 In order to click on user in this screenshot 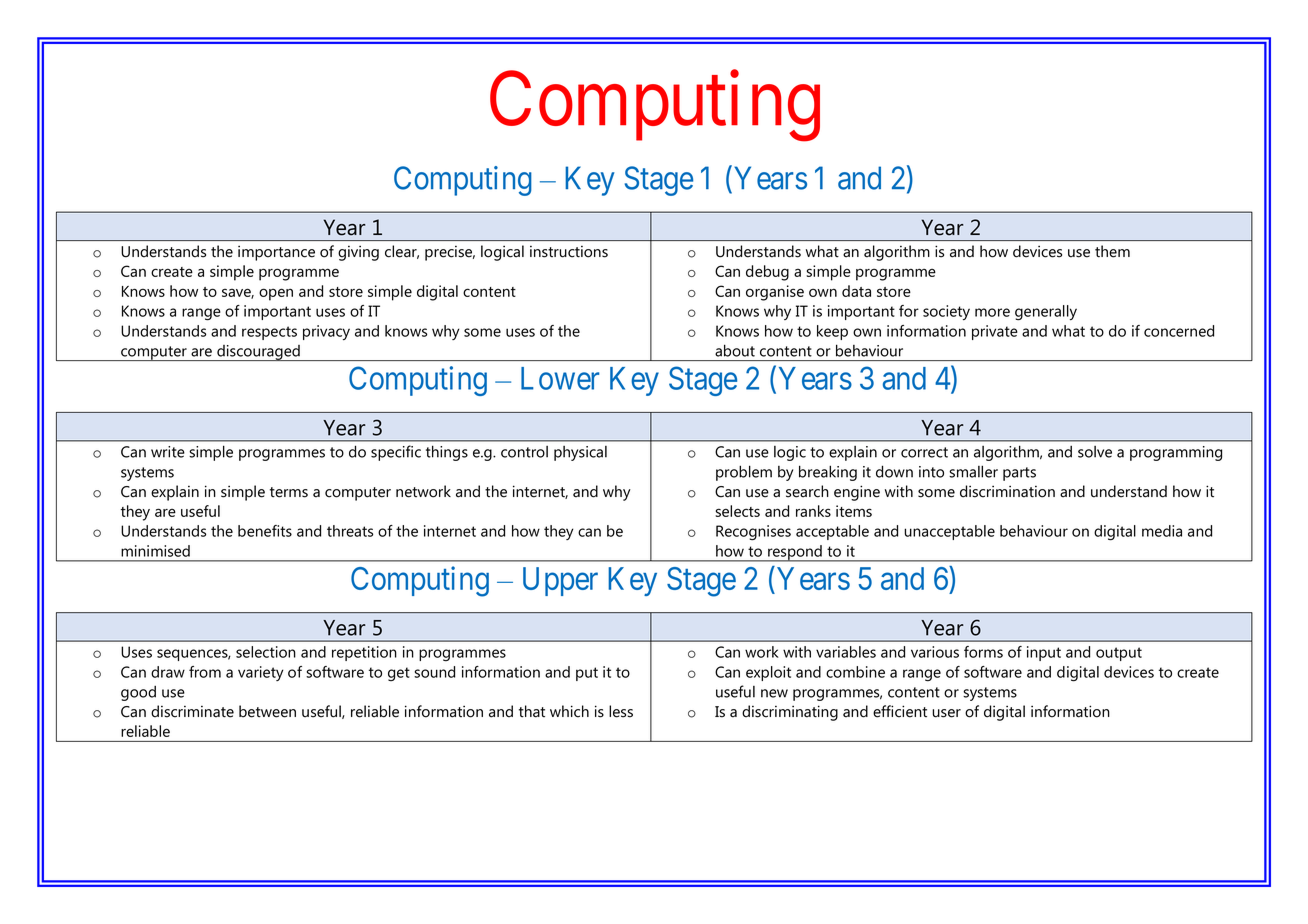, I will do `click(946, 713)`.
